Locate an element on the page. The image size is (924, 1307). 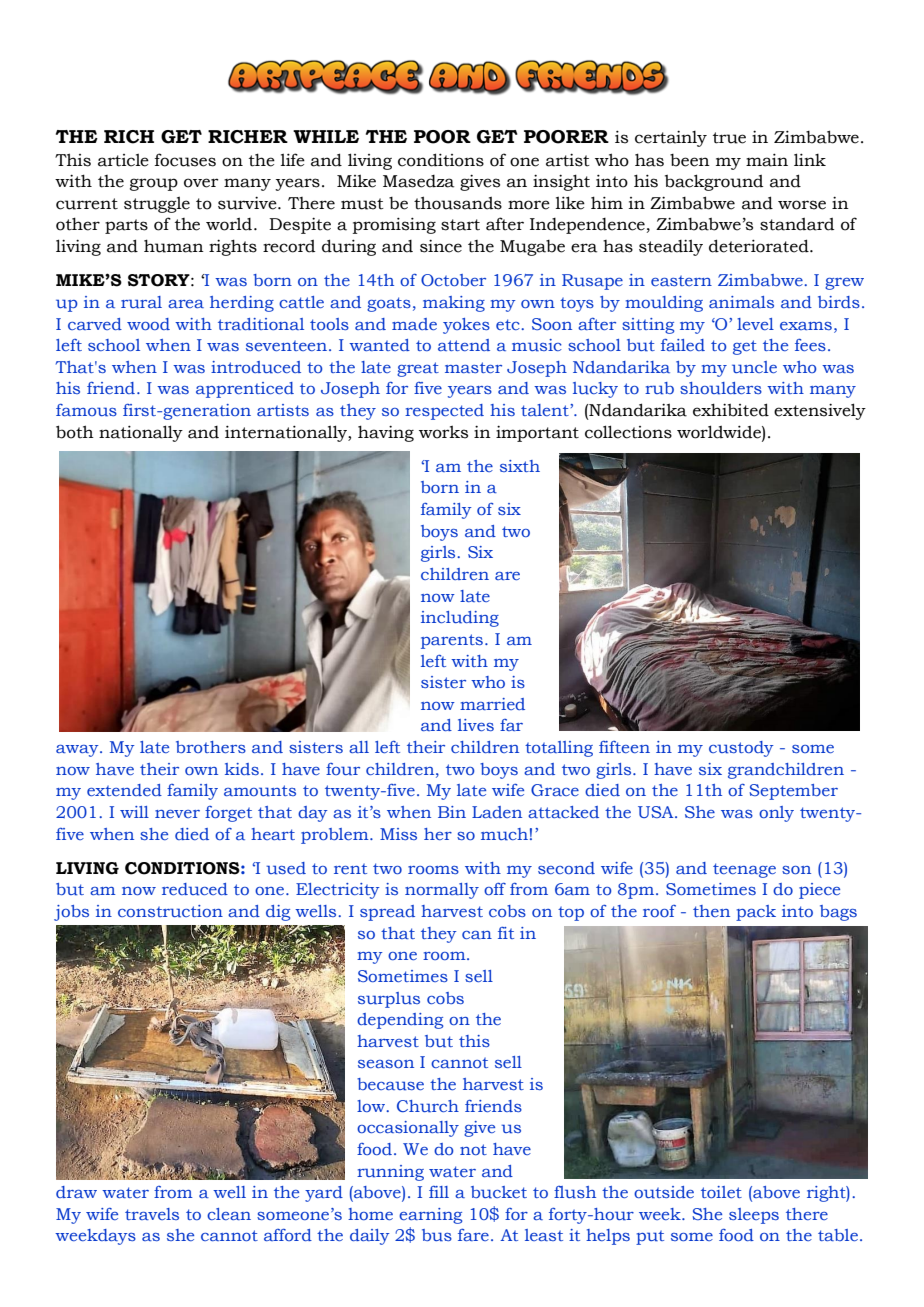
group is located at coordinates (154, 184).
